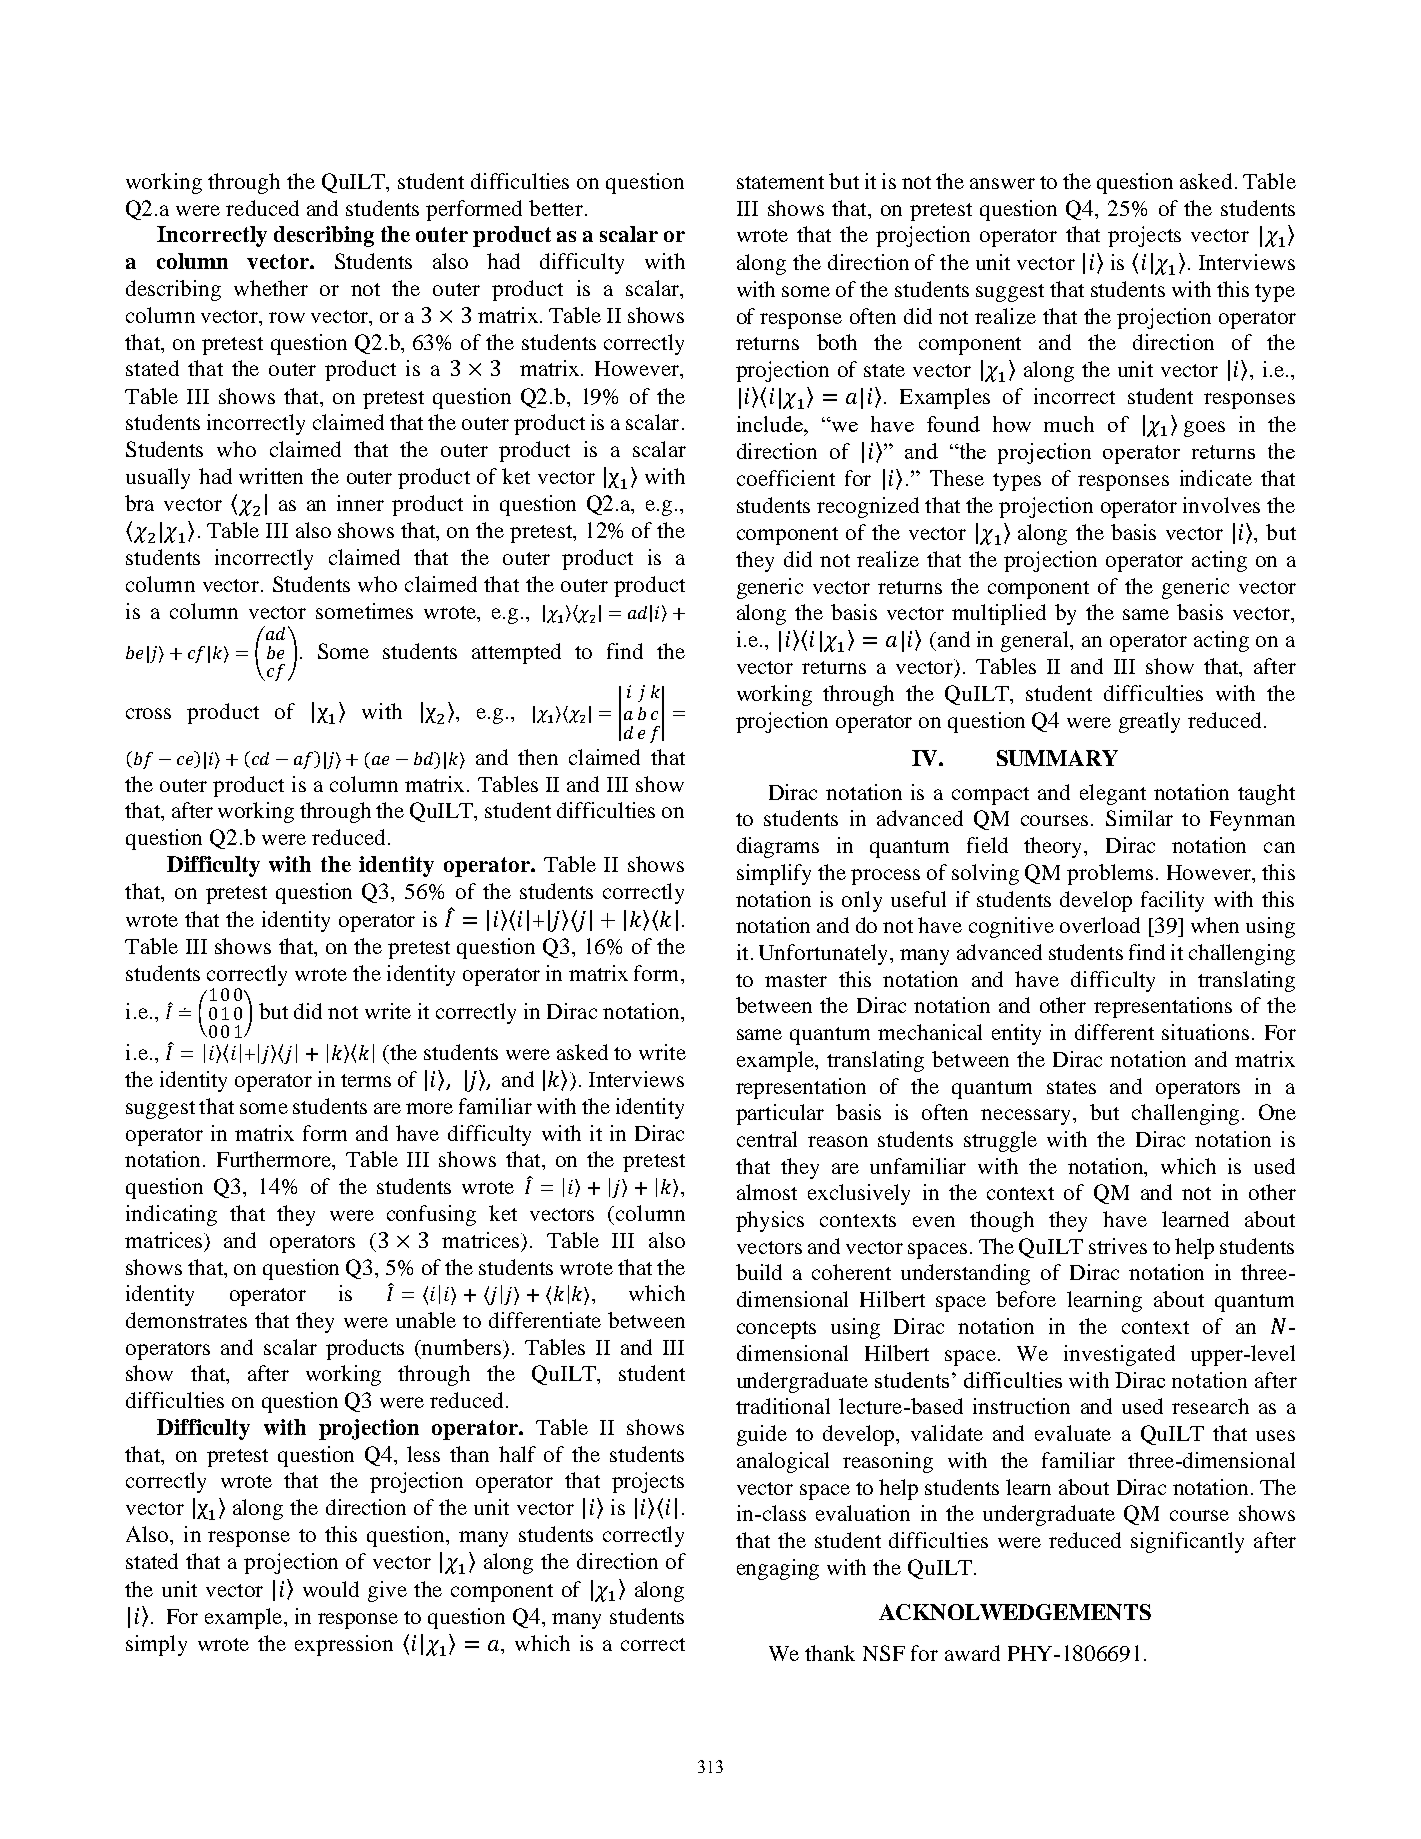  What do you see at coordinates (1100, 925) in the screenshot?
I see `overload` at bounding box center [1100, 925].
